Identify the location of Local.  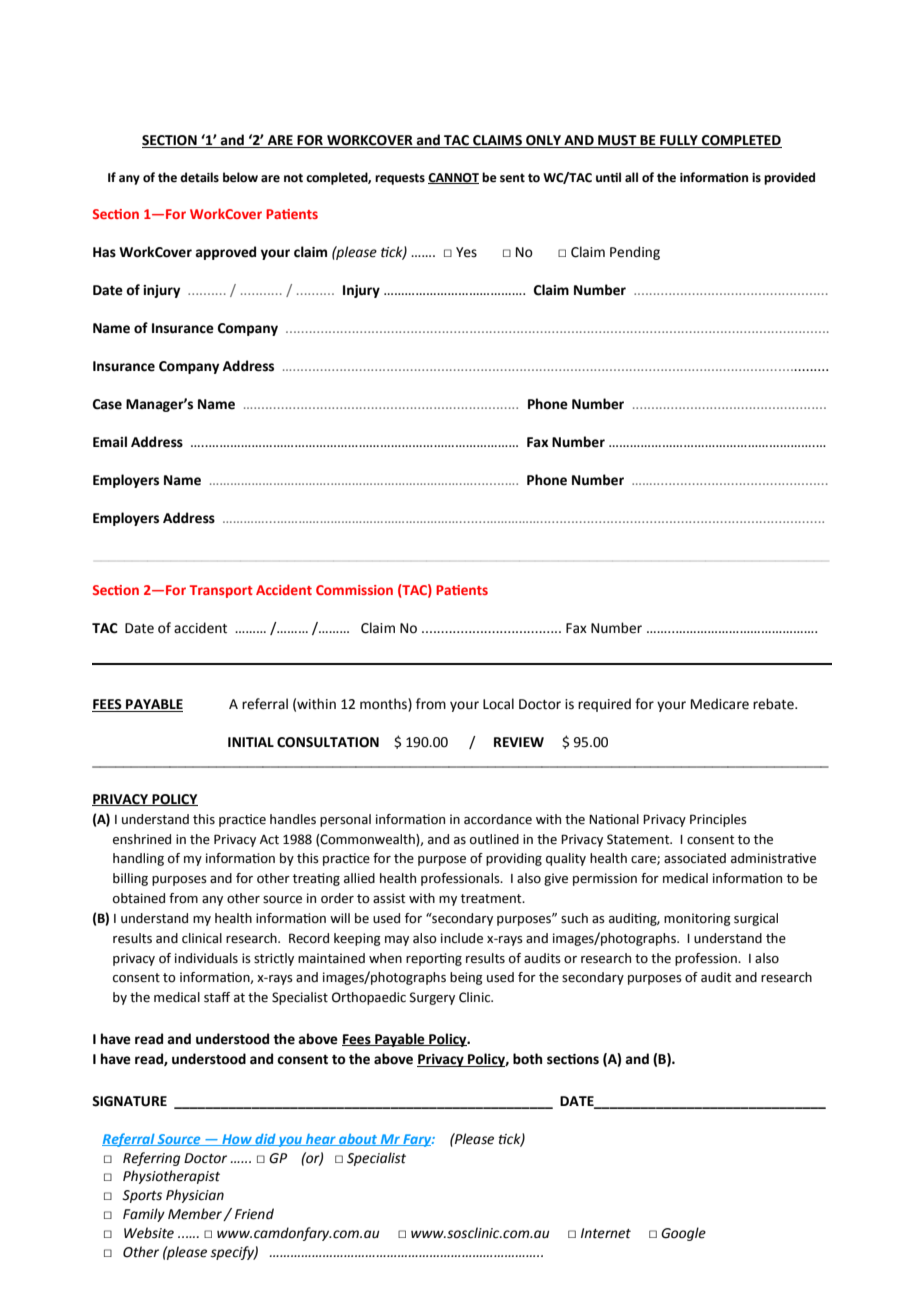
(498, 704).
